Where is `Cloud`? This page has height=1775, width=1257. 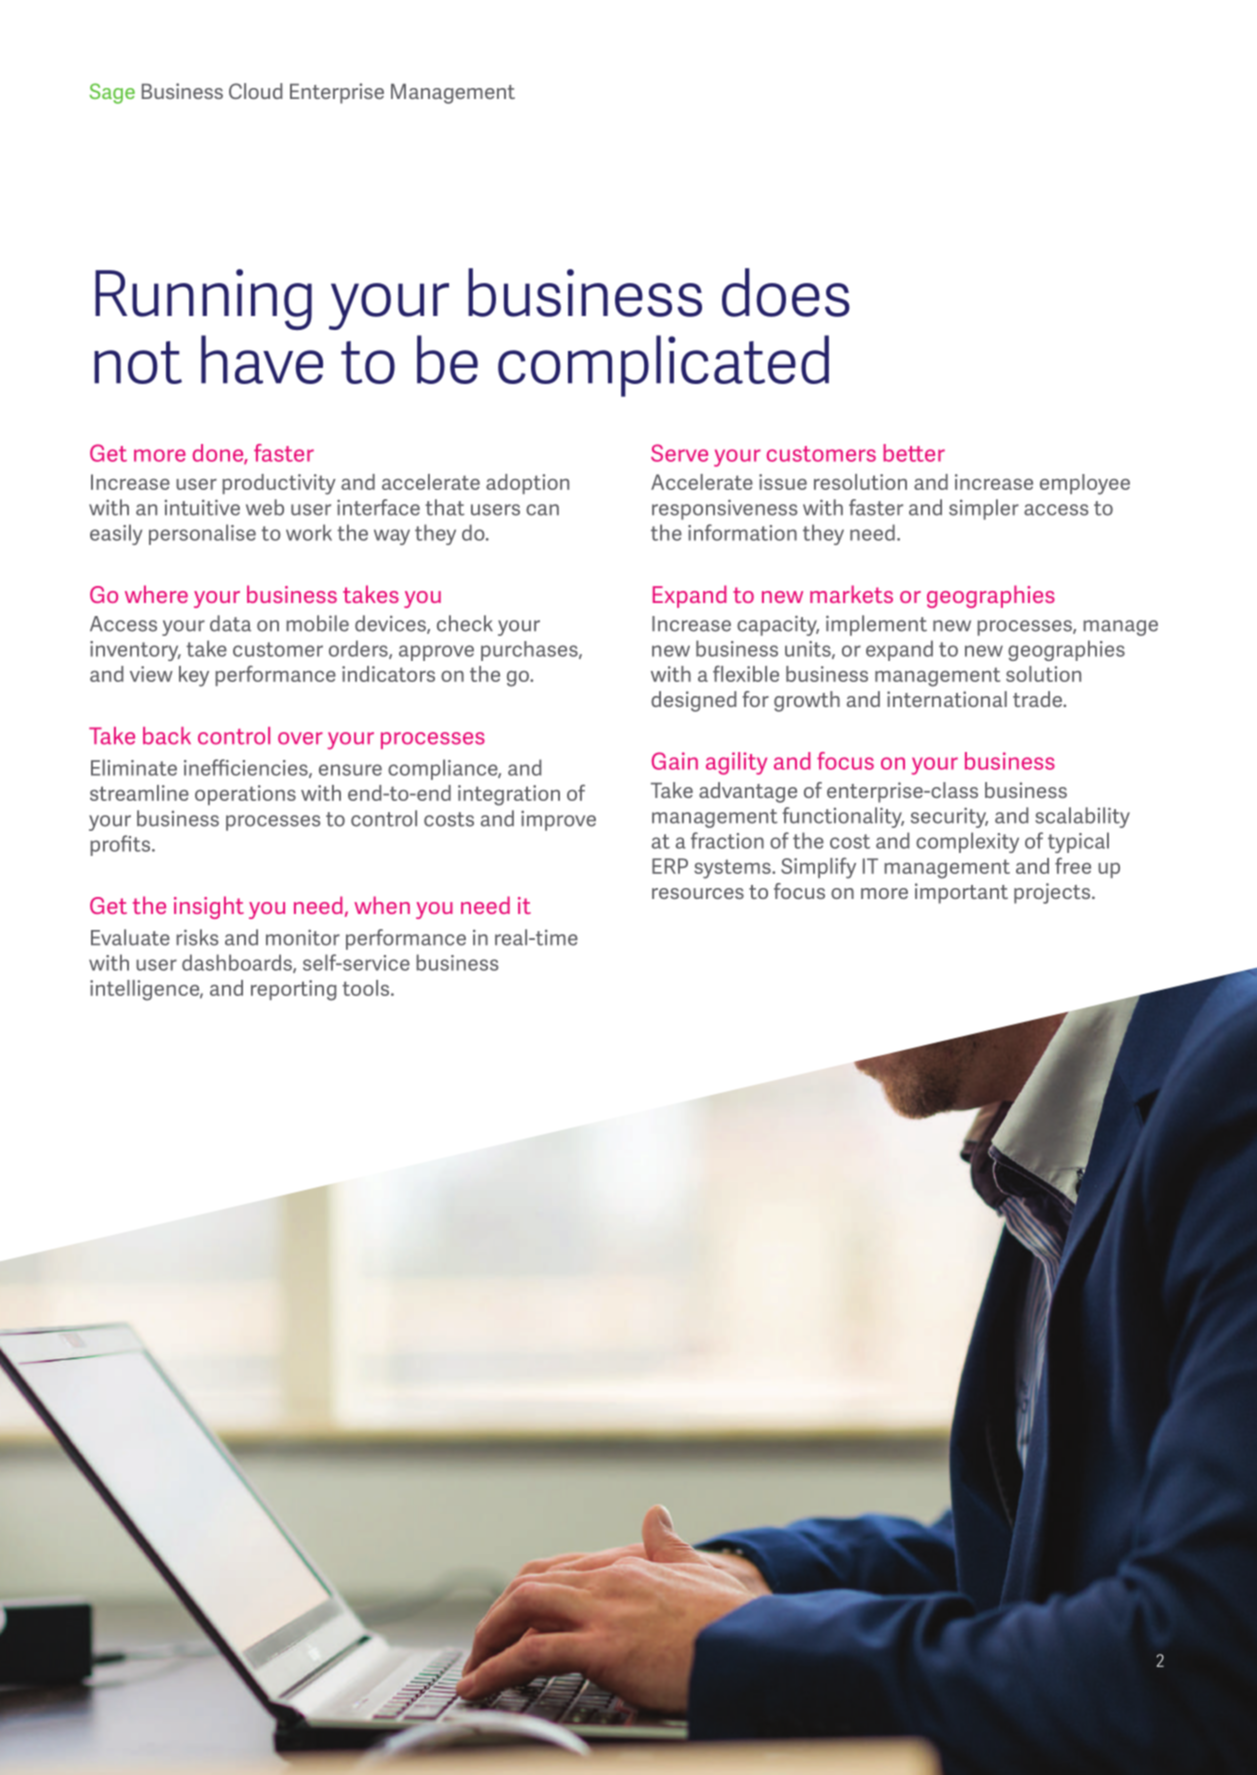
Cloud is located at coordinates (255, 91).
